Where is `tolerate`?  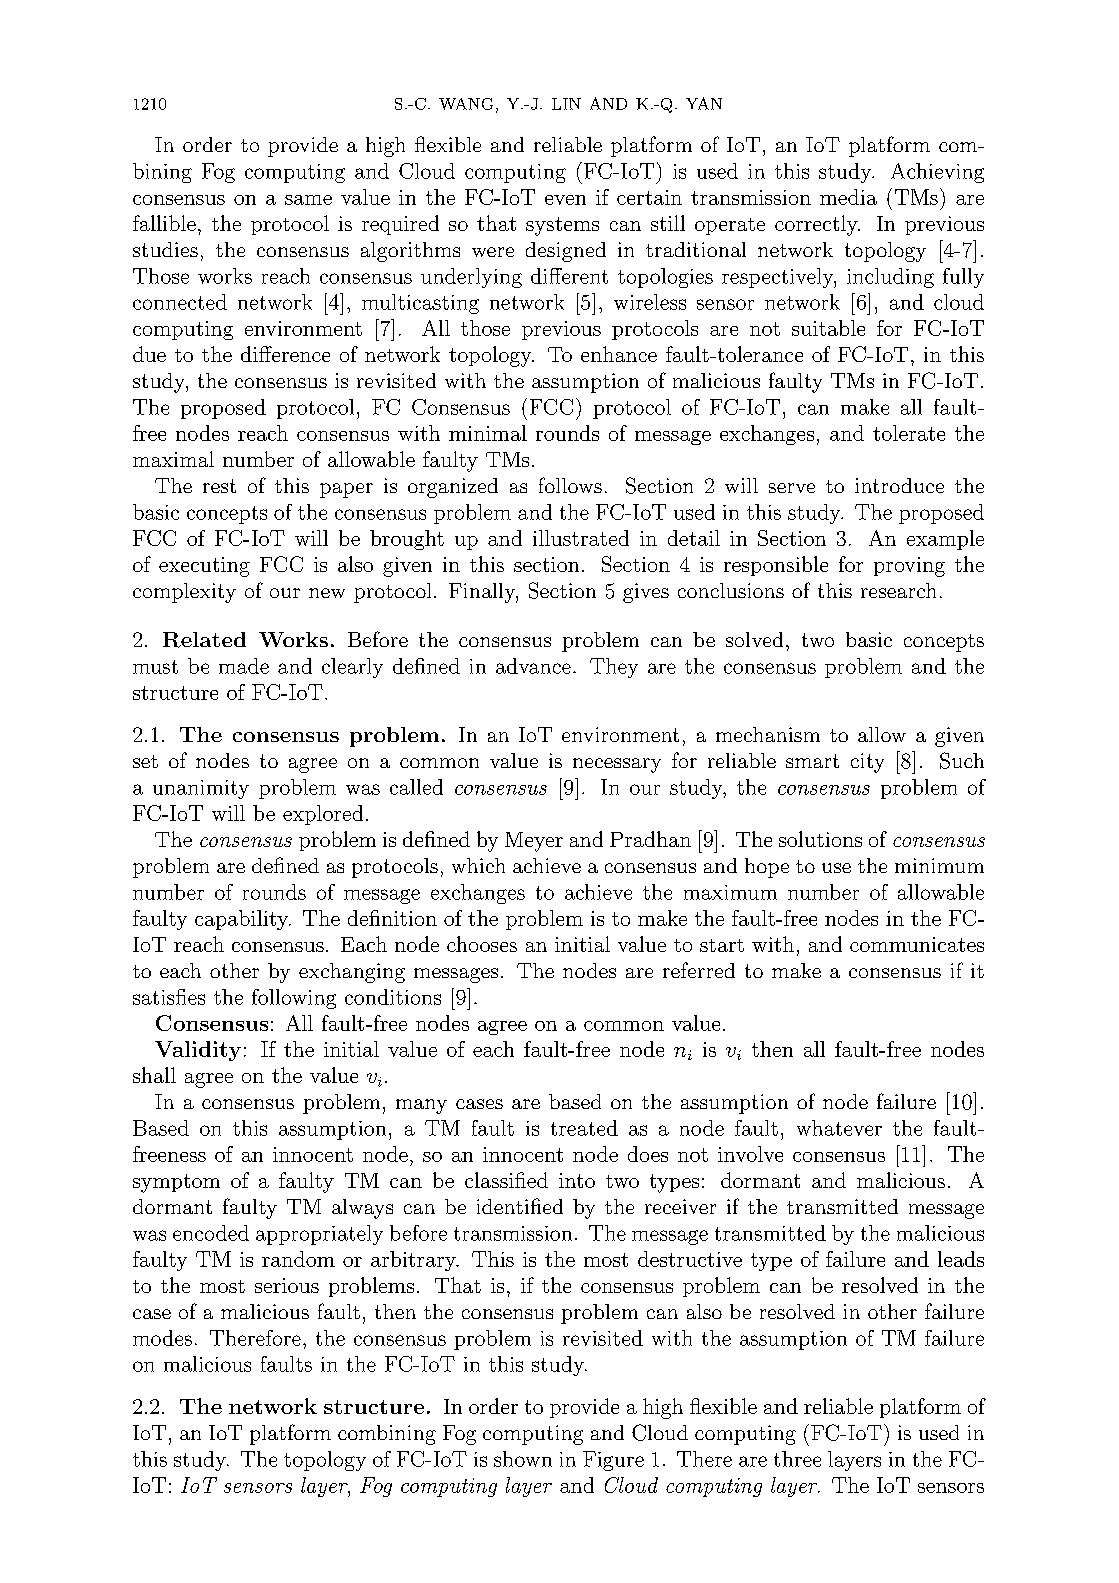 tolerate is located at coordinates (909, 433).
